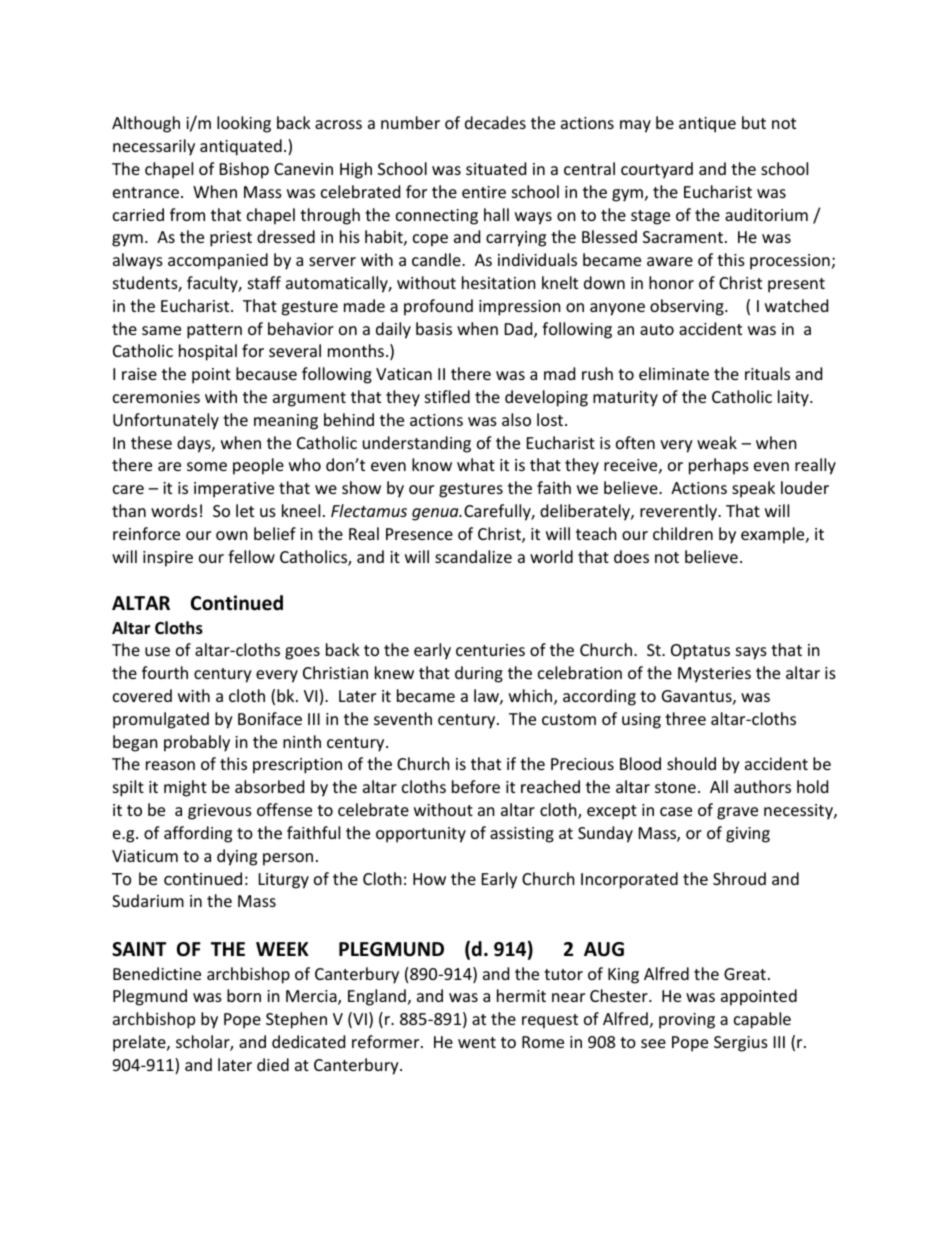 This document has height=1233, width=952. Describe the element at coordinates (168, 559) in the document. I see `inspire` at that location.
